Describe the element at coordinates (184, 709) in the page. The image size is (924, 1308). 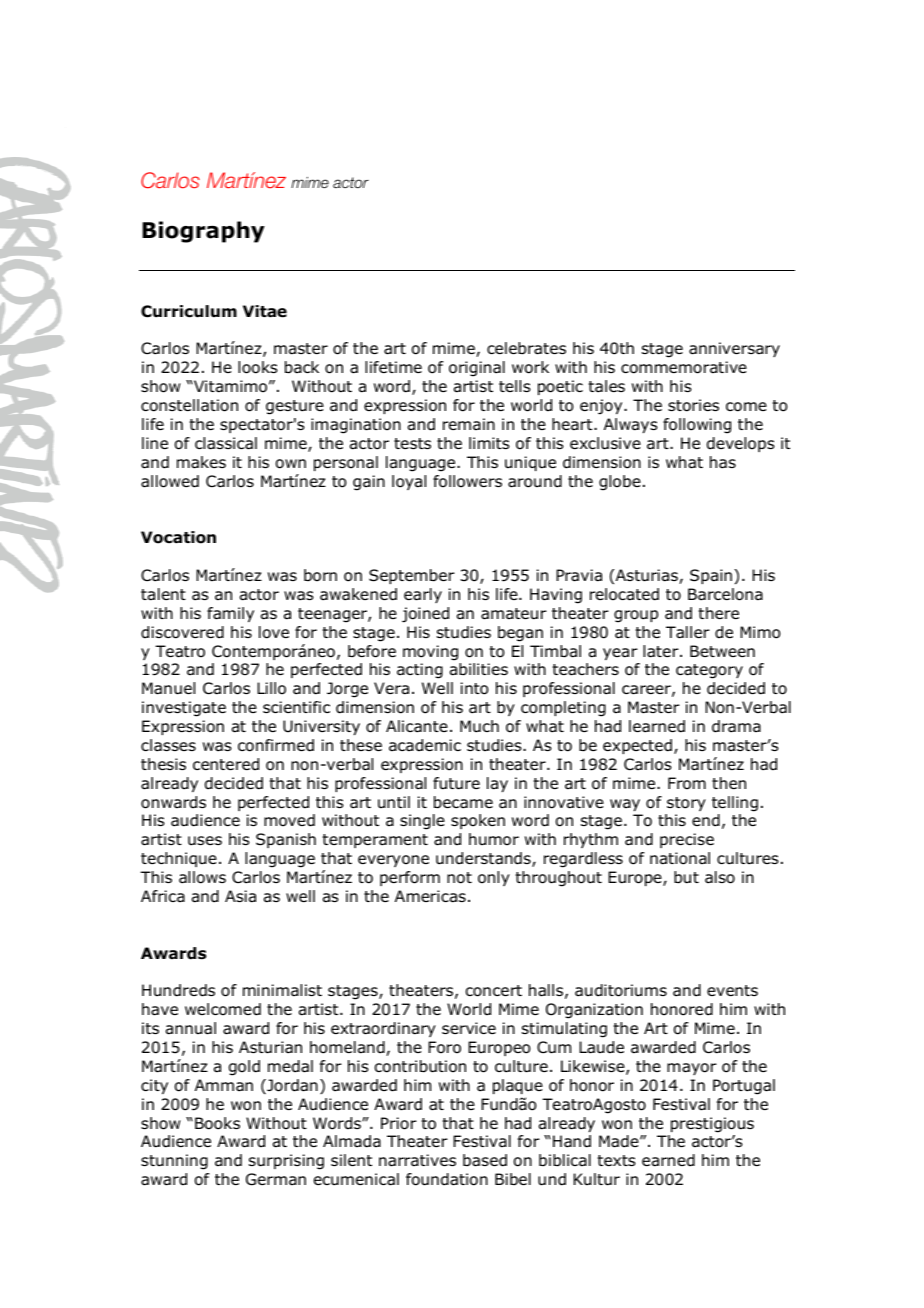
I see `investigate` at that location.
